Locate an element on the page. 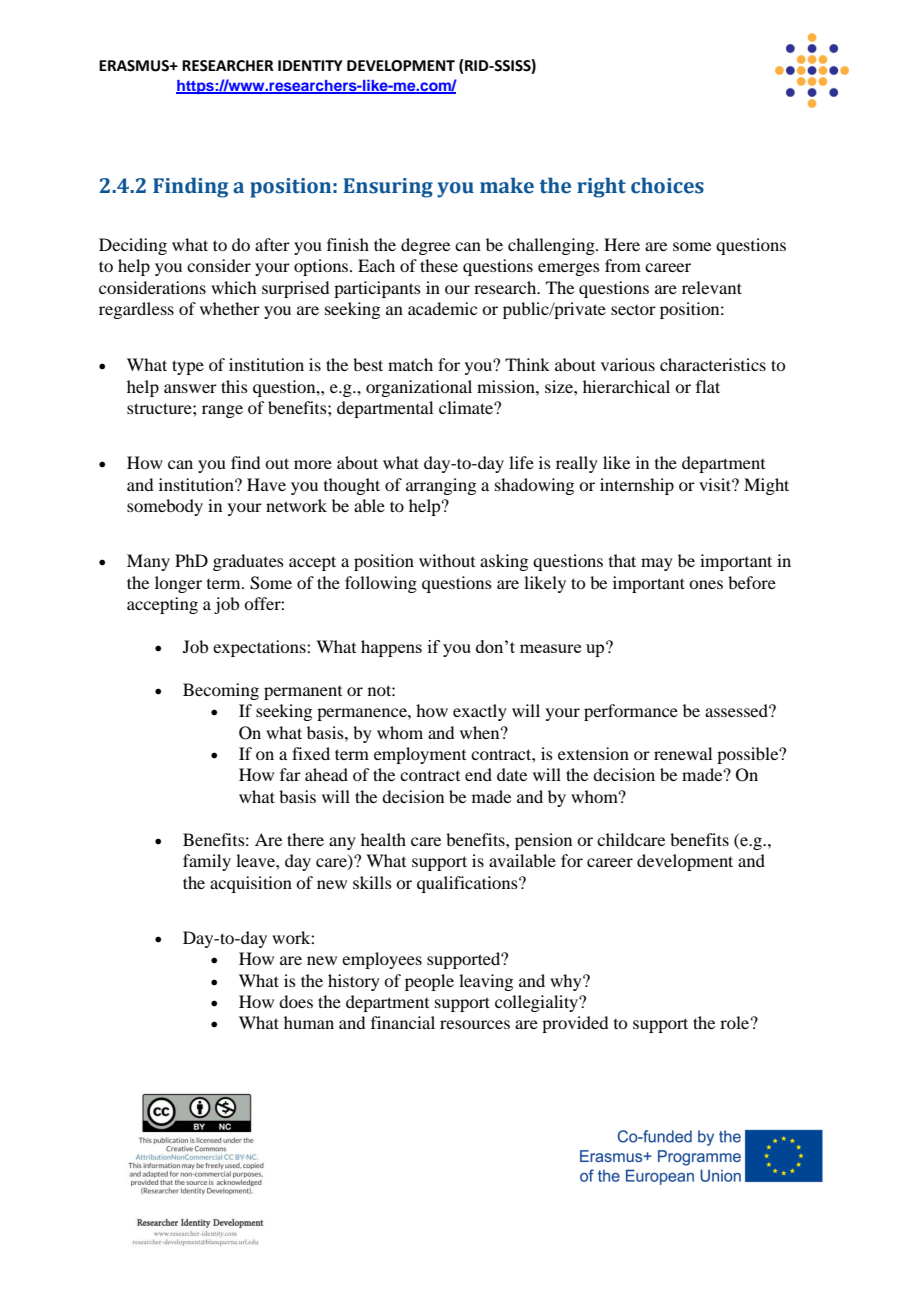 The height and width of the image is (1308, 924). relevant is located at coordinates (712, 287).
